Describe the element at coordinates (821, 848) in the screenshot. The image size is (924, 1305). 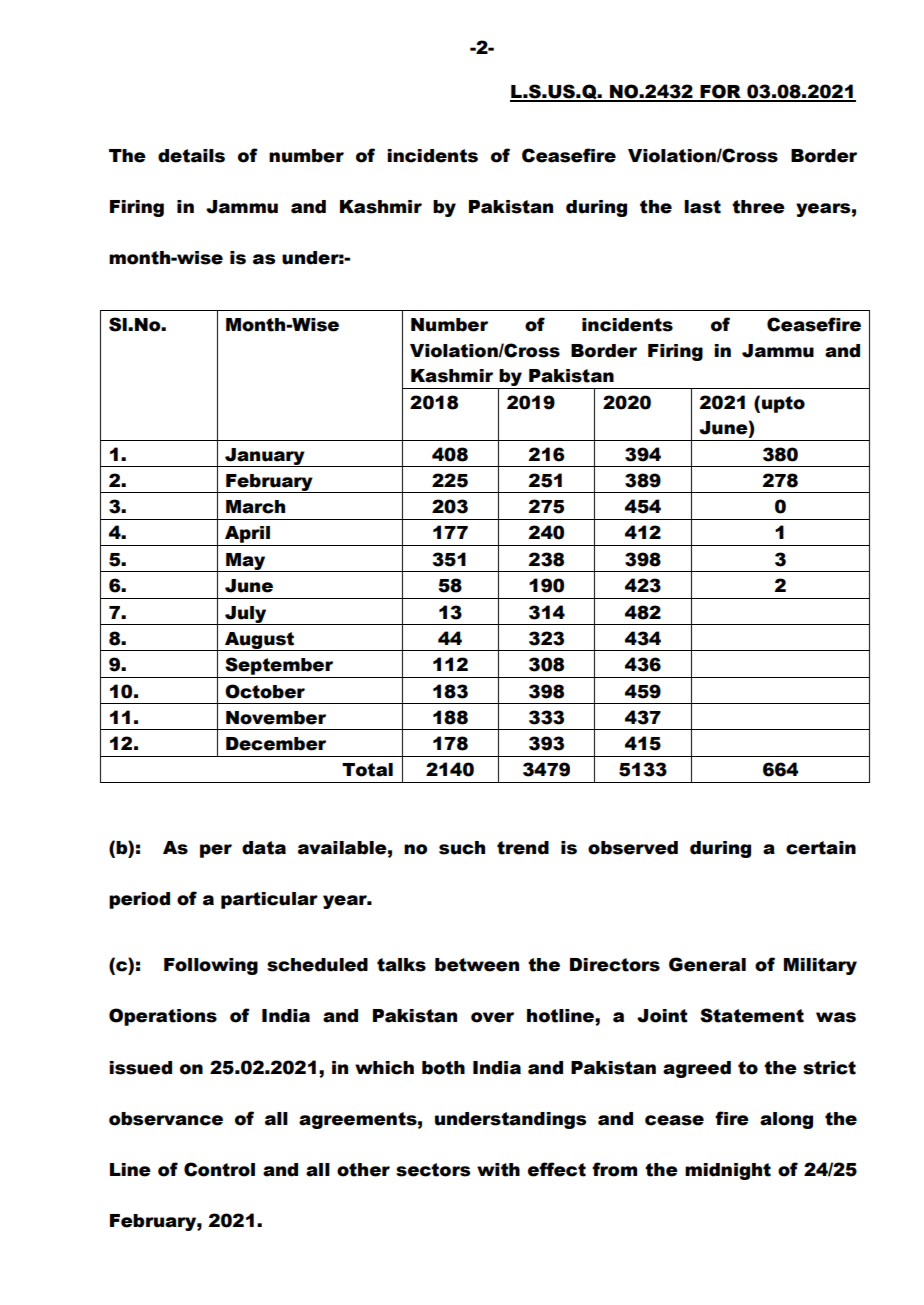
I see `certain` at that location.
